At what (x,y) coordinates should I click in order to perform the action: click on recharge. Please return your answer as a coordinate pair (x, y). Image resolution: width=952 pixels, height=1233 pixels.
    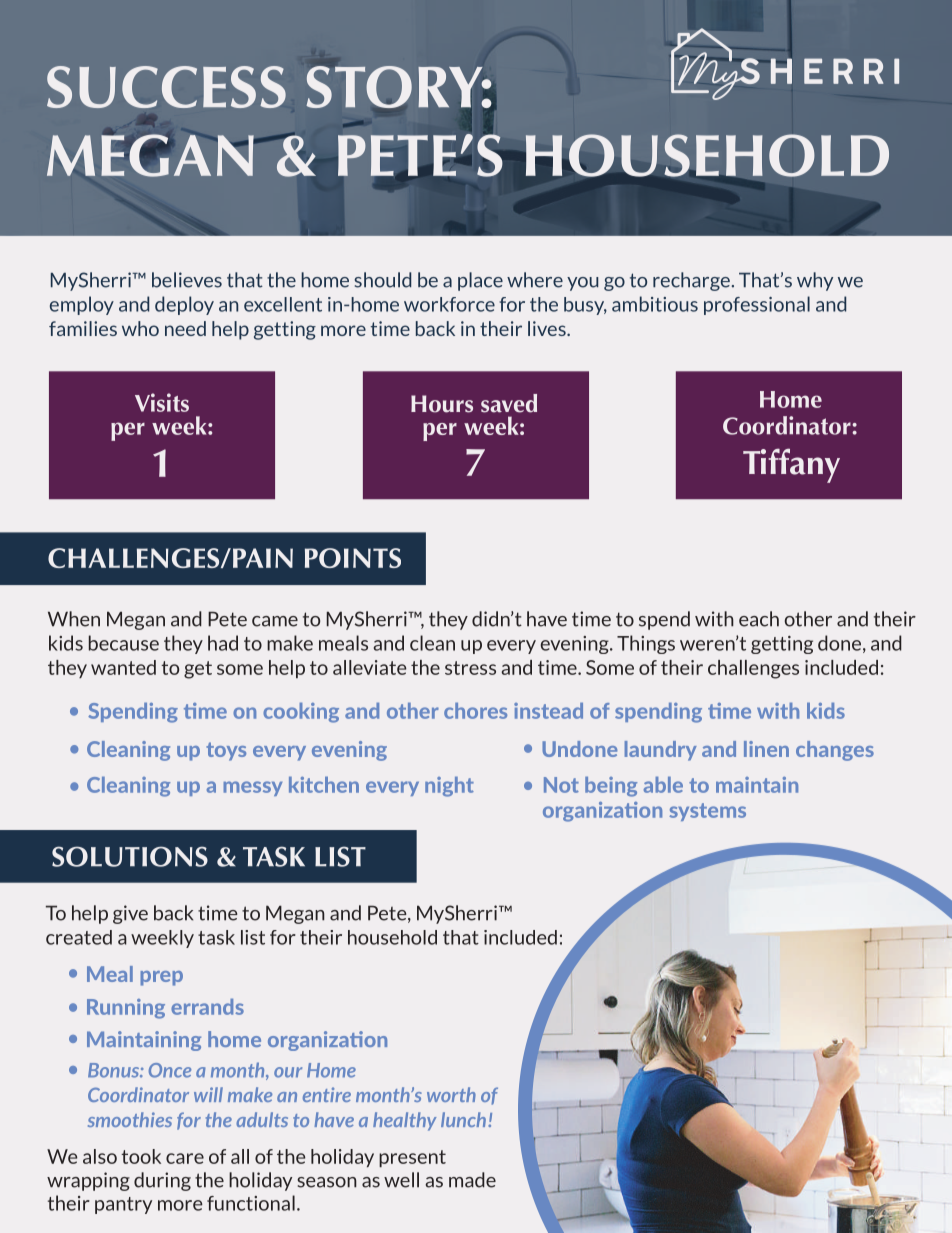
    Looking at the image, I should click on (691, 281).
